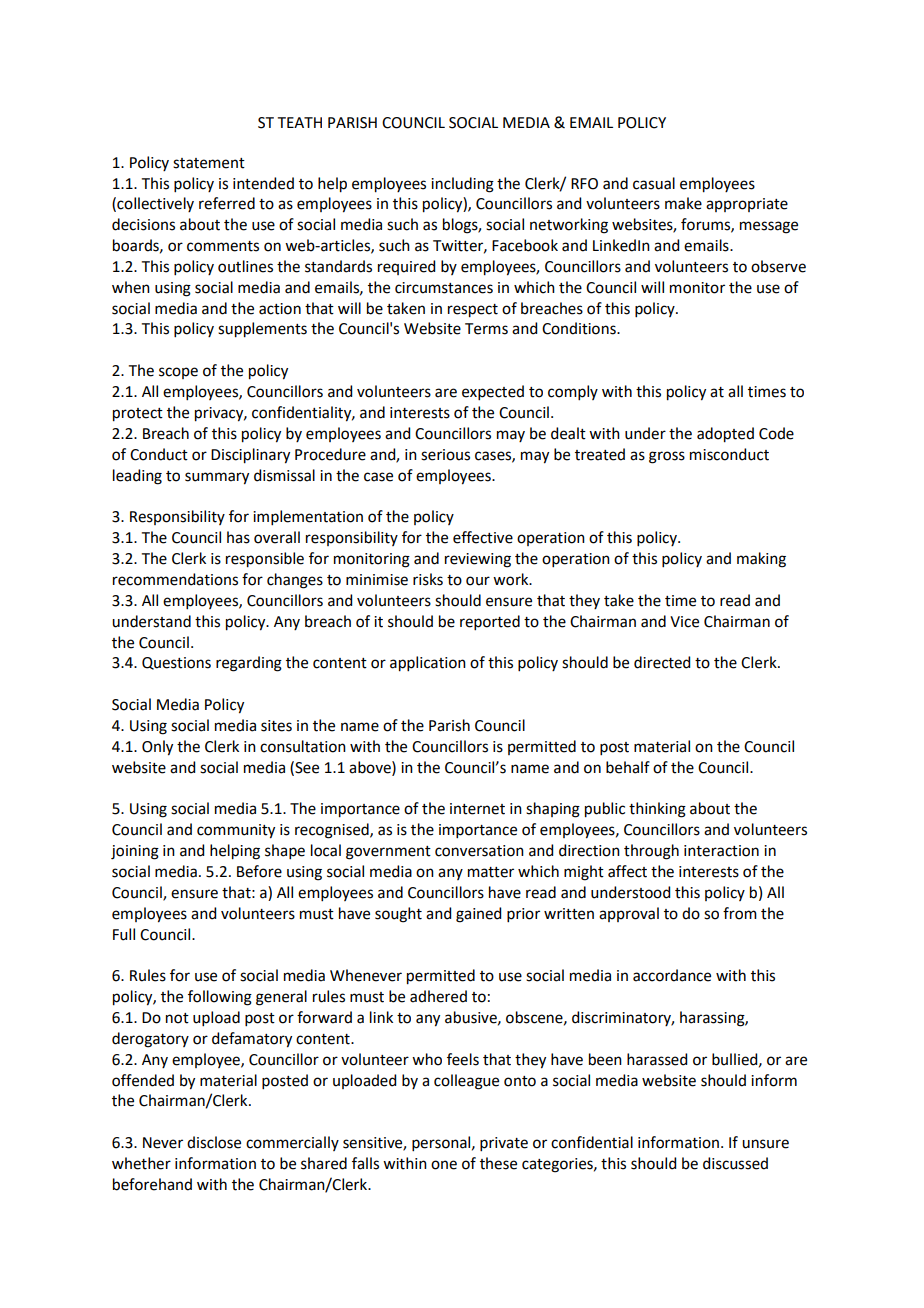 The height and width of the image is (1308, 924). What do you see at coordinates (725, 435) in the image?
I see `adopted` at bounding box center [725, 435].
